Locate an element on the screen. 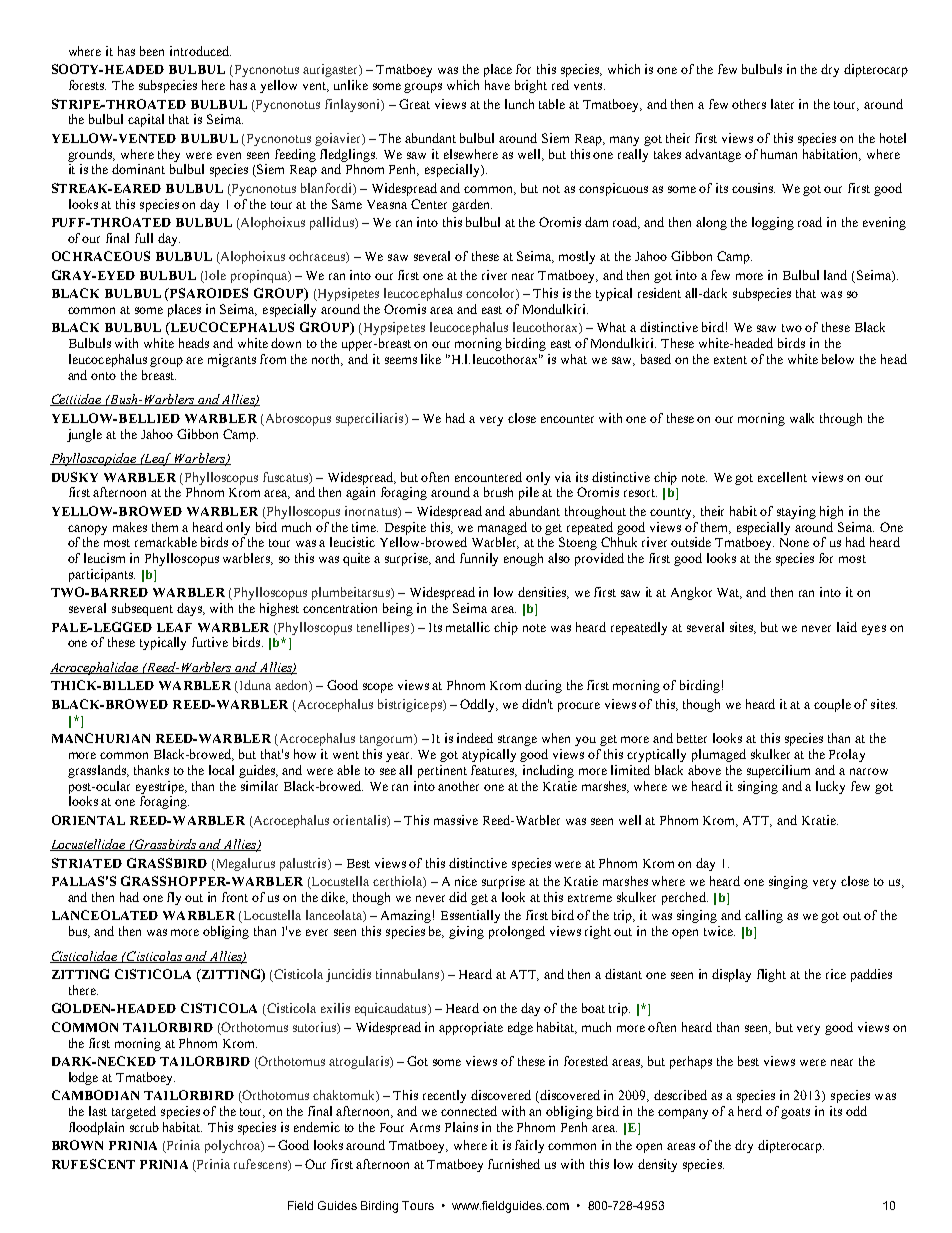 The image size is (952, 1233). been is located at coordinates (152, 51).
